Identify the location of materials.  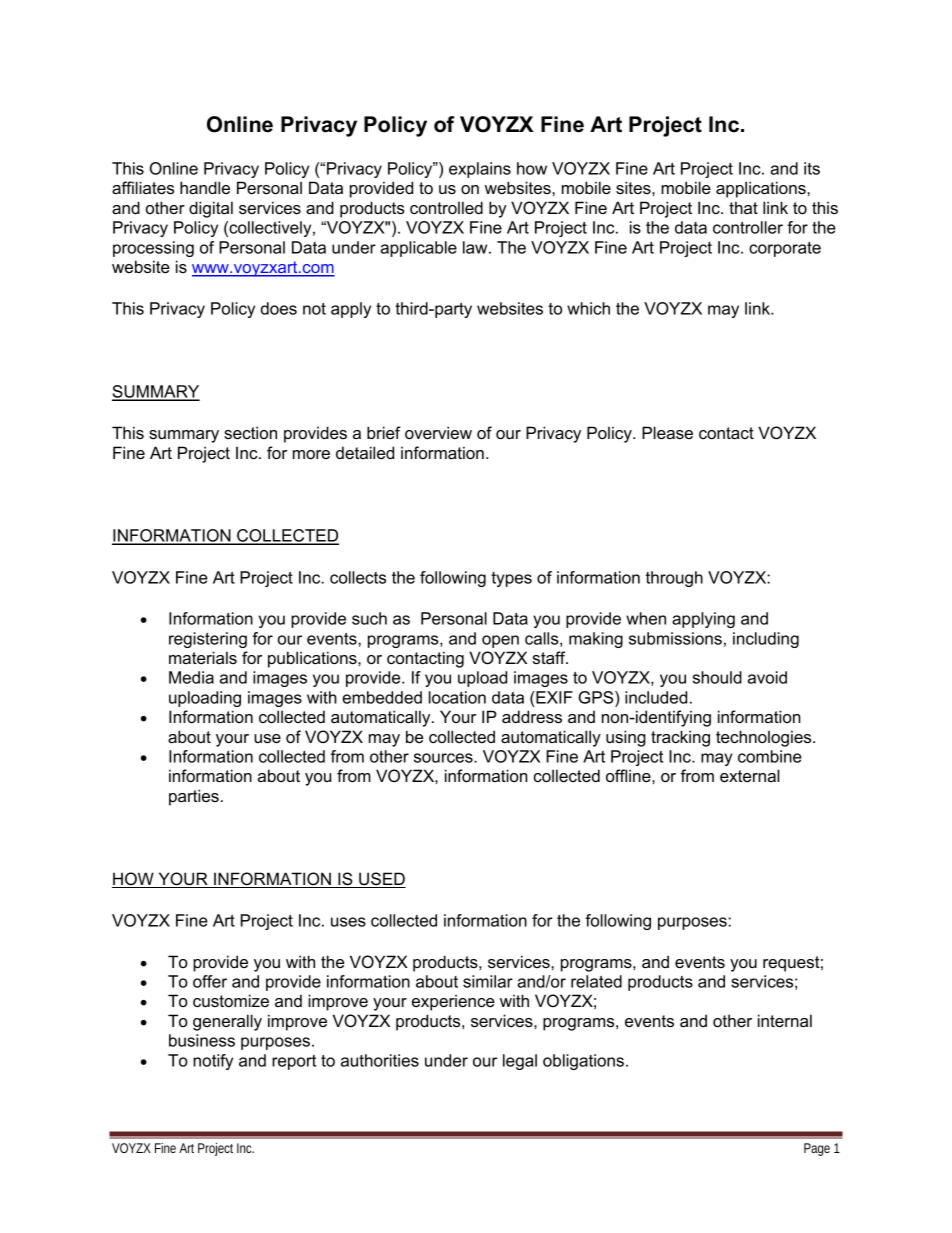
(203, 657).
